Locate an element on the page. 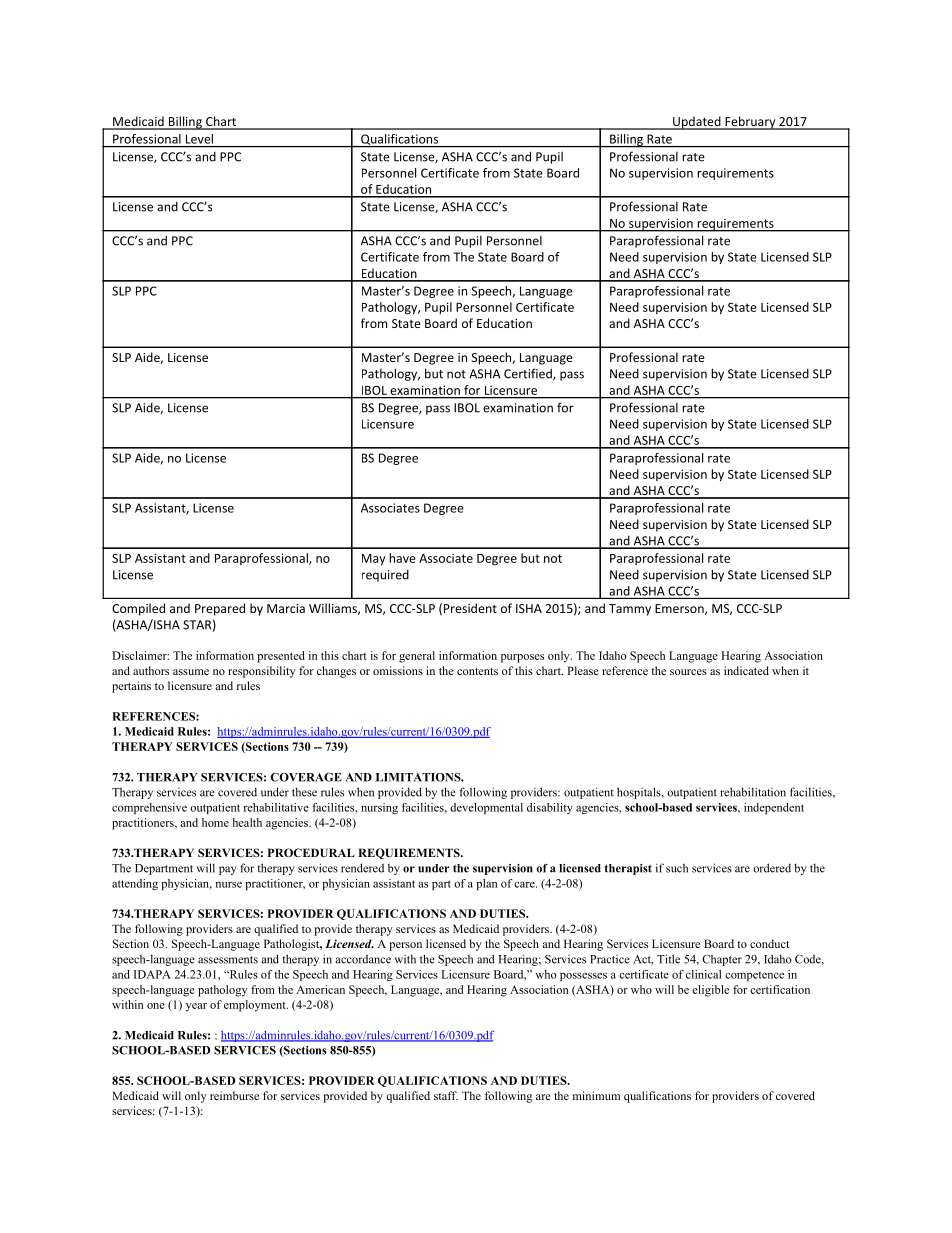 This image has height=1233, width=952. staff is located at coordinates (446, 1095).
